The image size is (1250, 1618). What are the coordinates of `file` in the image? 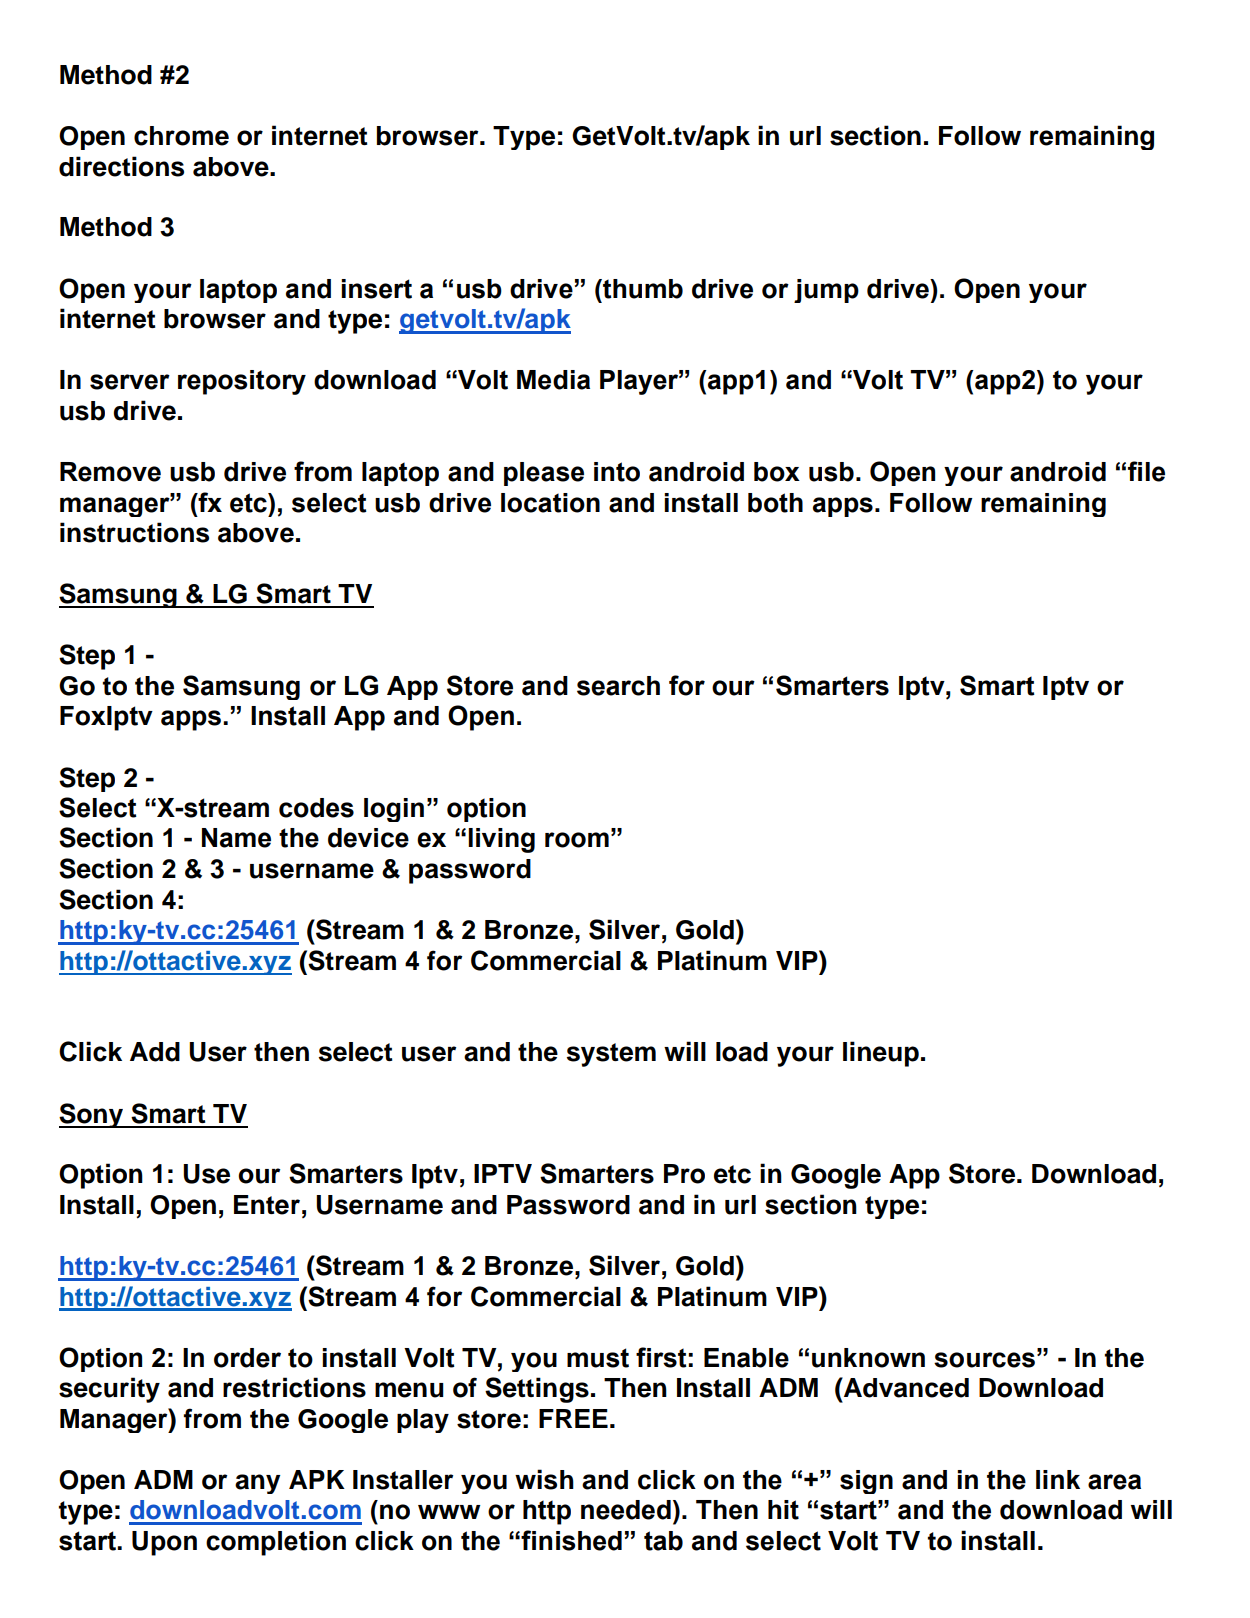 It's located at (1146, 471).
